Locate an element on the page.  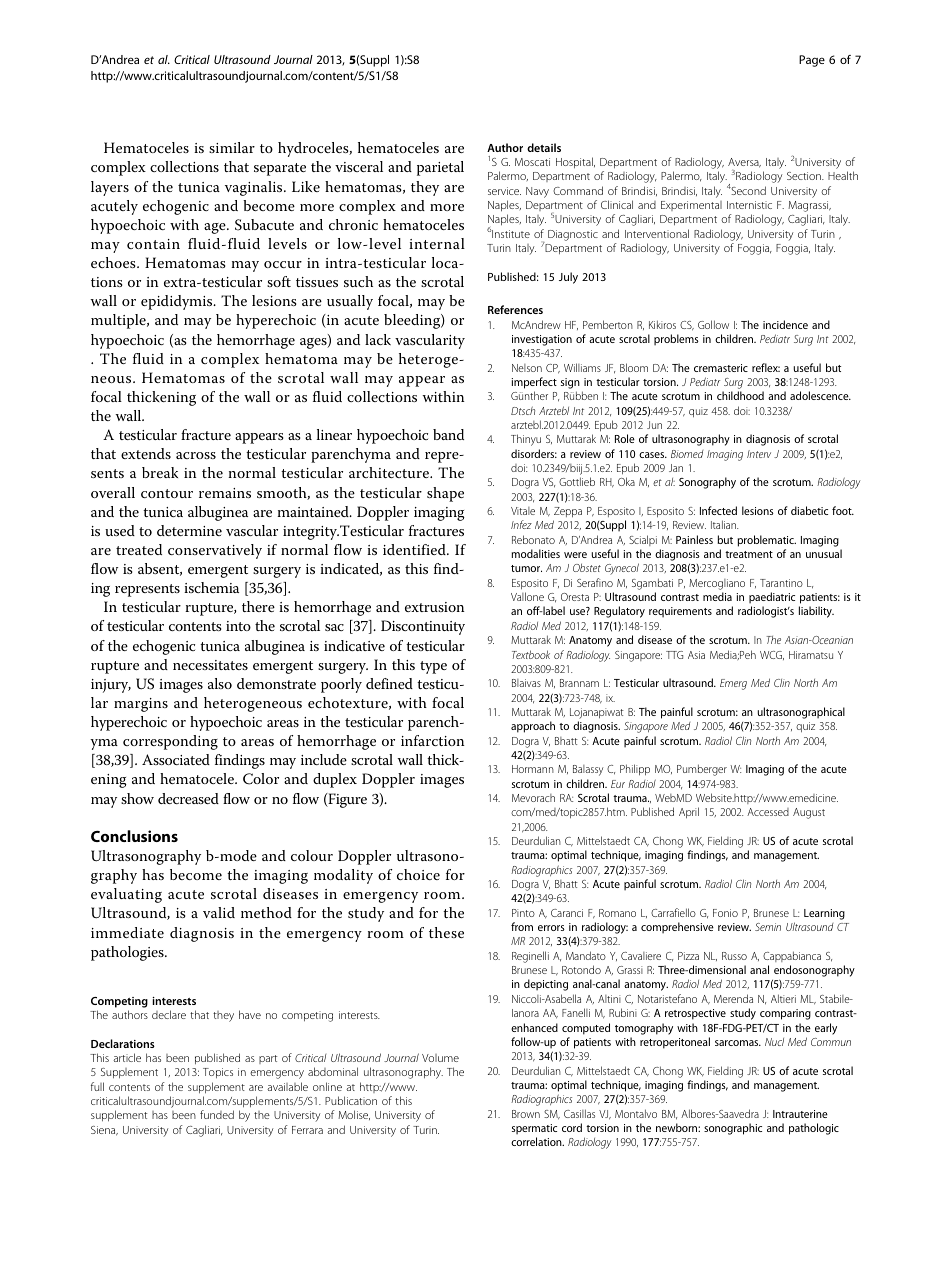
Accessed is located at coordinates (768, 812).
